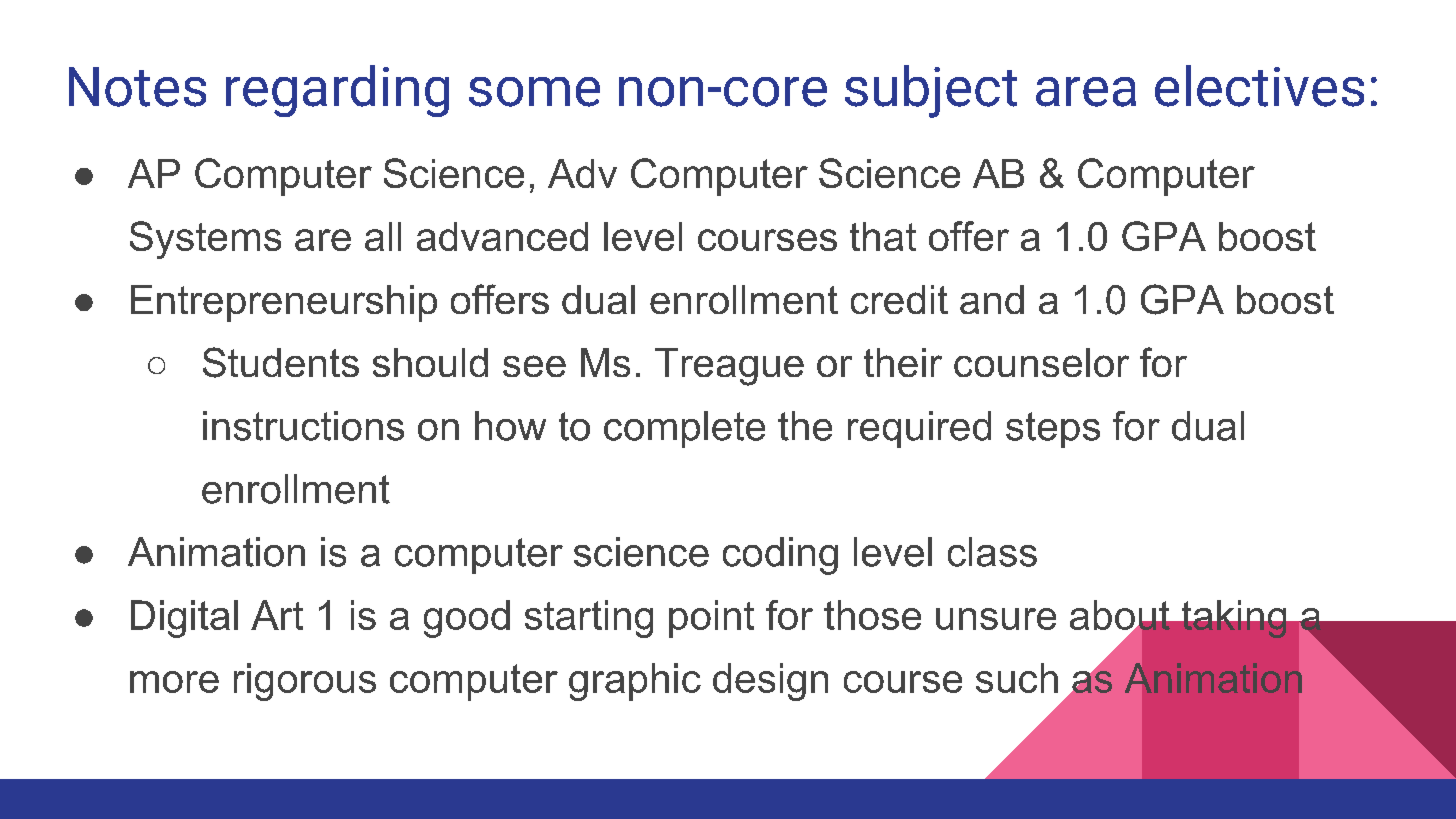 The height and width of the document is (819, 1456). Describe the element at coordinates (184, 619) in the document. I see `Digital` at that location.
